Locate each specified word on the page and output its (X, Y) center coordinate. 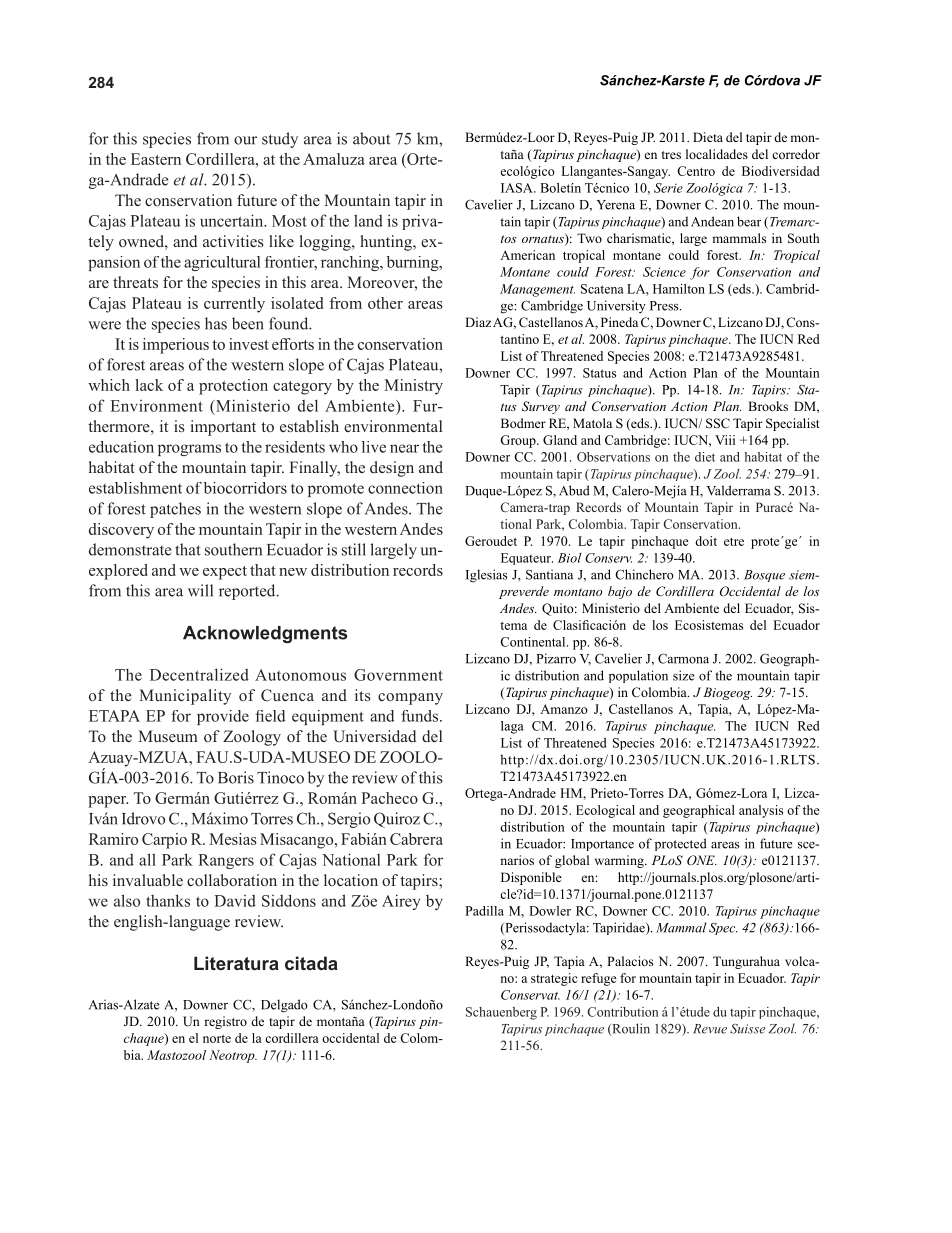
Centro (696, 171)
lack (149, 385)
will (200, 590)
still (354, 549)
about (371, 138)
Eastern (156, 159)
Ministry (413, 387)
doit (706, 541)
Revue (710, 1029)
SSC (718, 423)
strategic (554, 979)
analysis (761, 811)
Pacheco (389, 798)
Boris (236, 777)
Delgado (284, 1006)
